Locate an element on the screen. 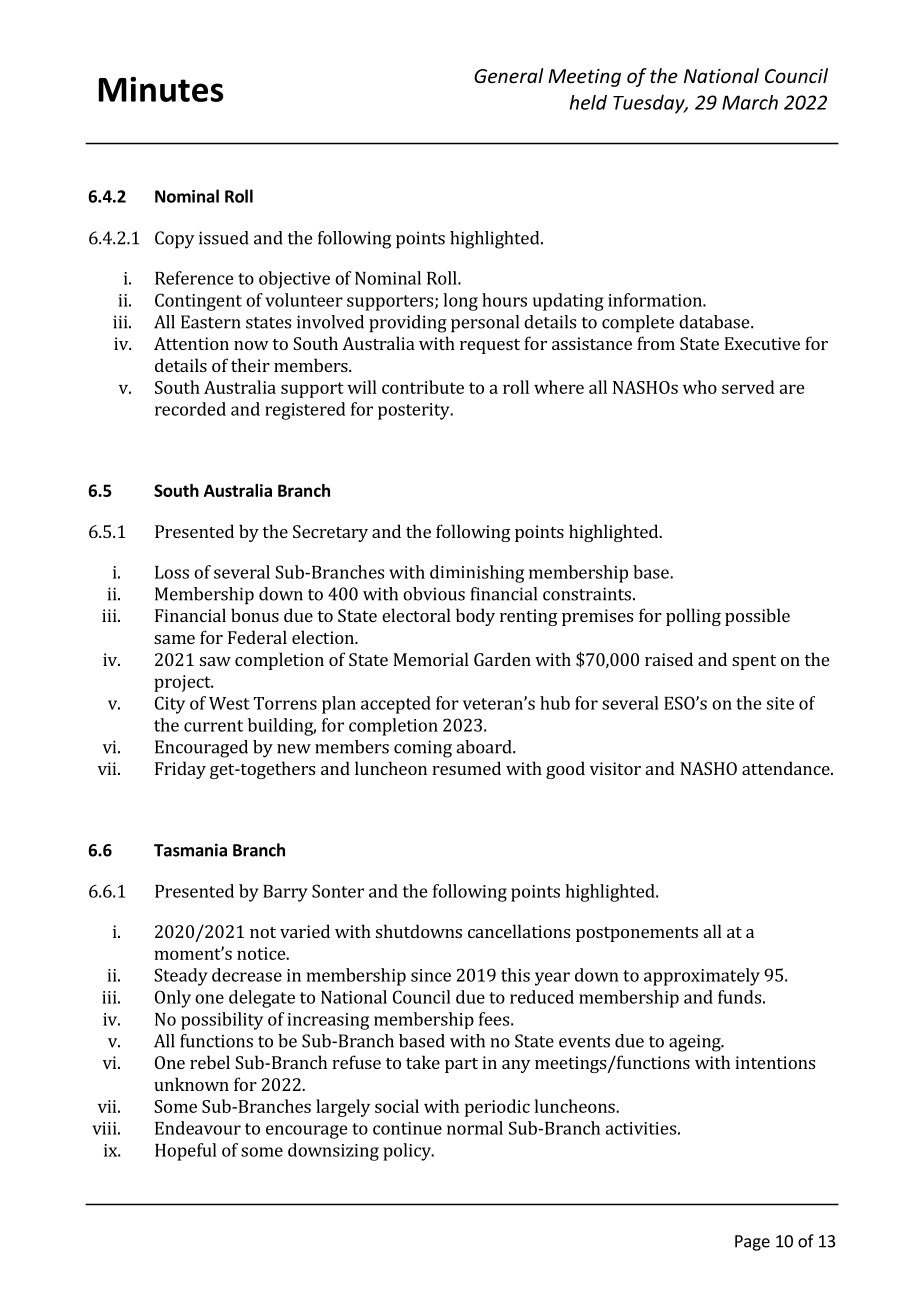 The height and width of the screenshot is (1307, 924). resumed is located at coordinates (466, 768).
